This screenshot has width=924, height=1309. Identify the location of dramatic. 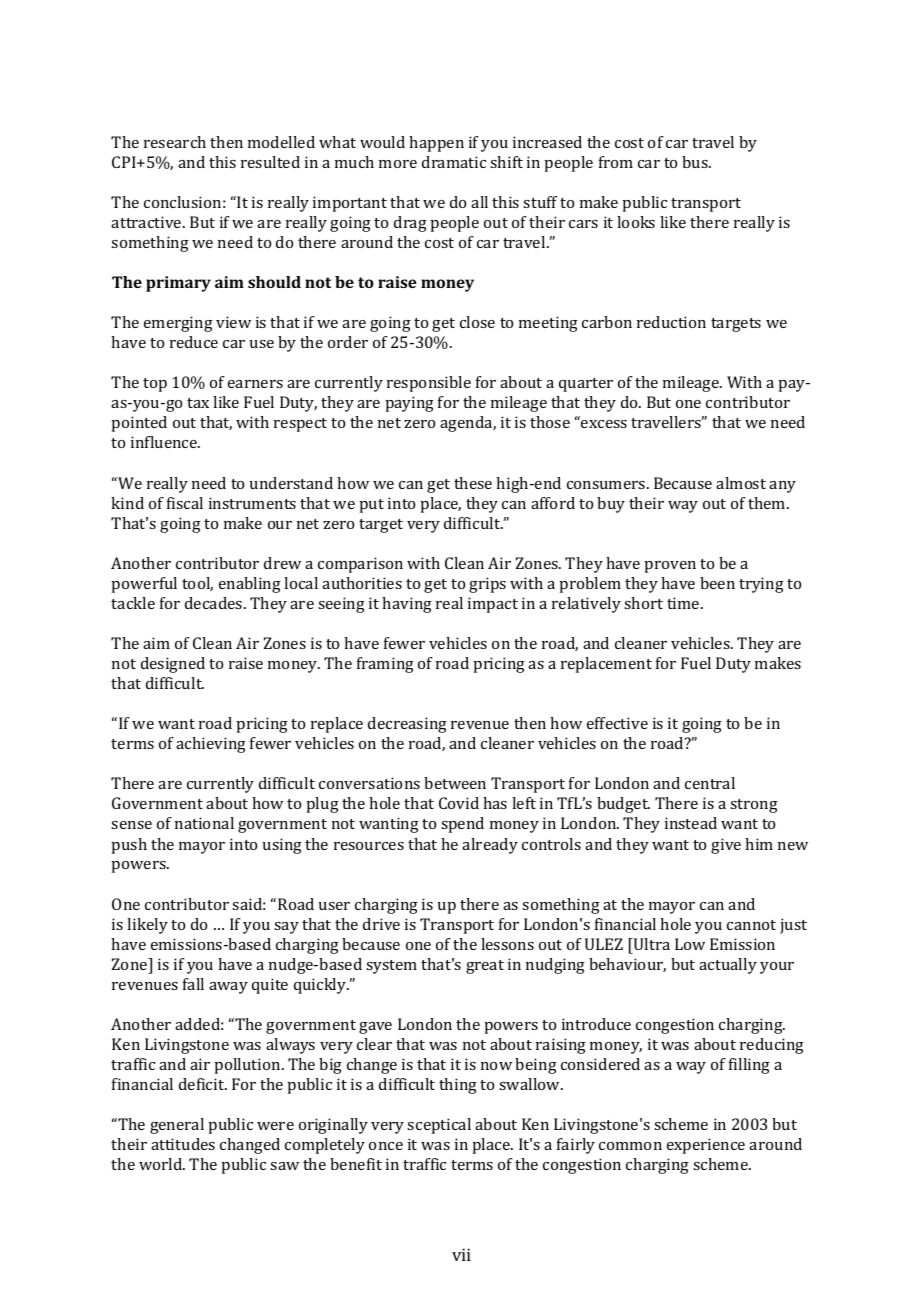
(454, 162).
